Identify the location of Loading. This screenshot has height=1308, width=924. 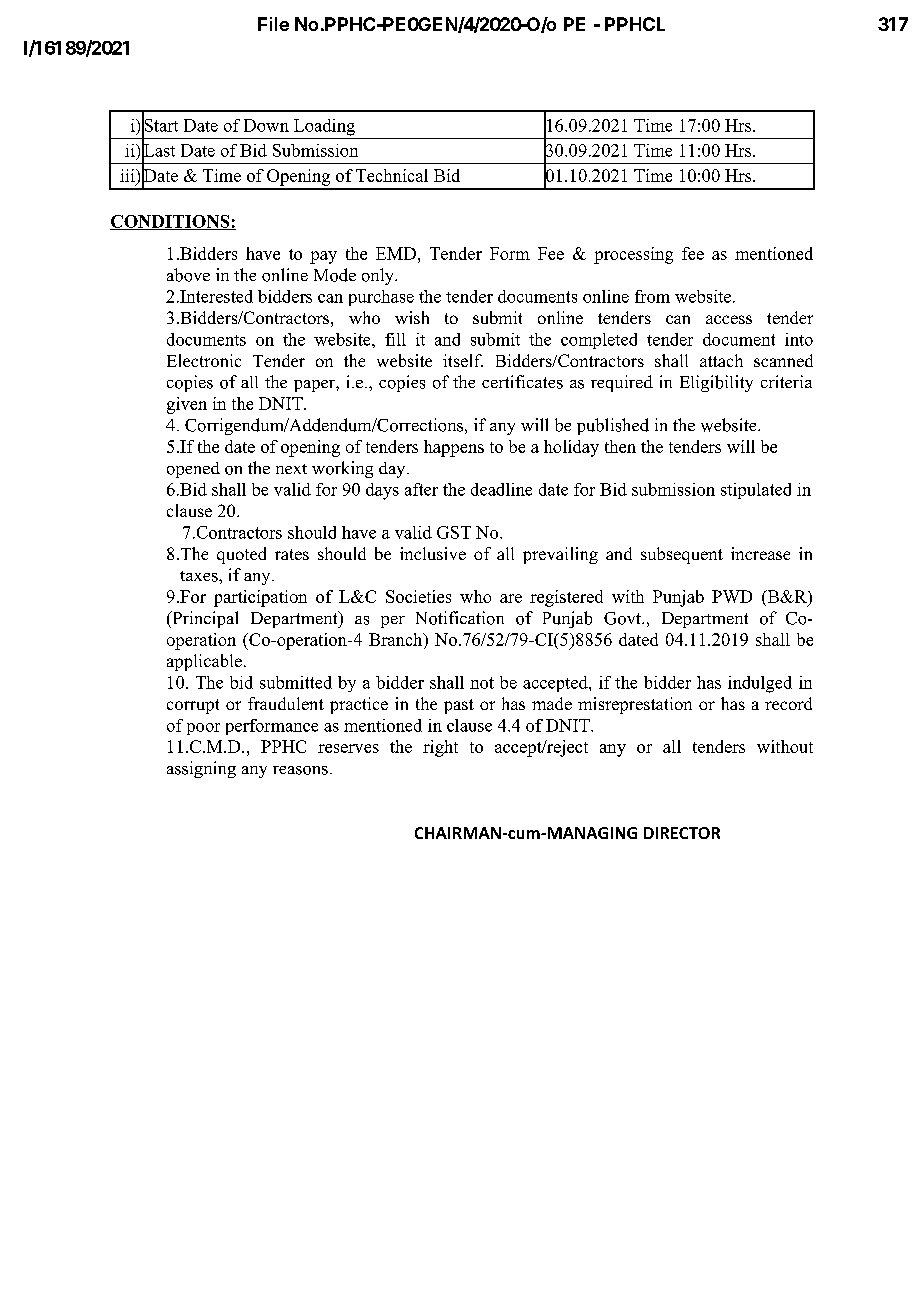
(324, 127).
